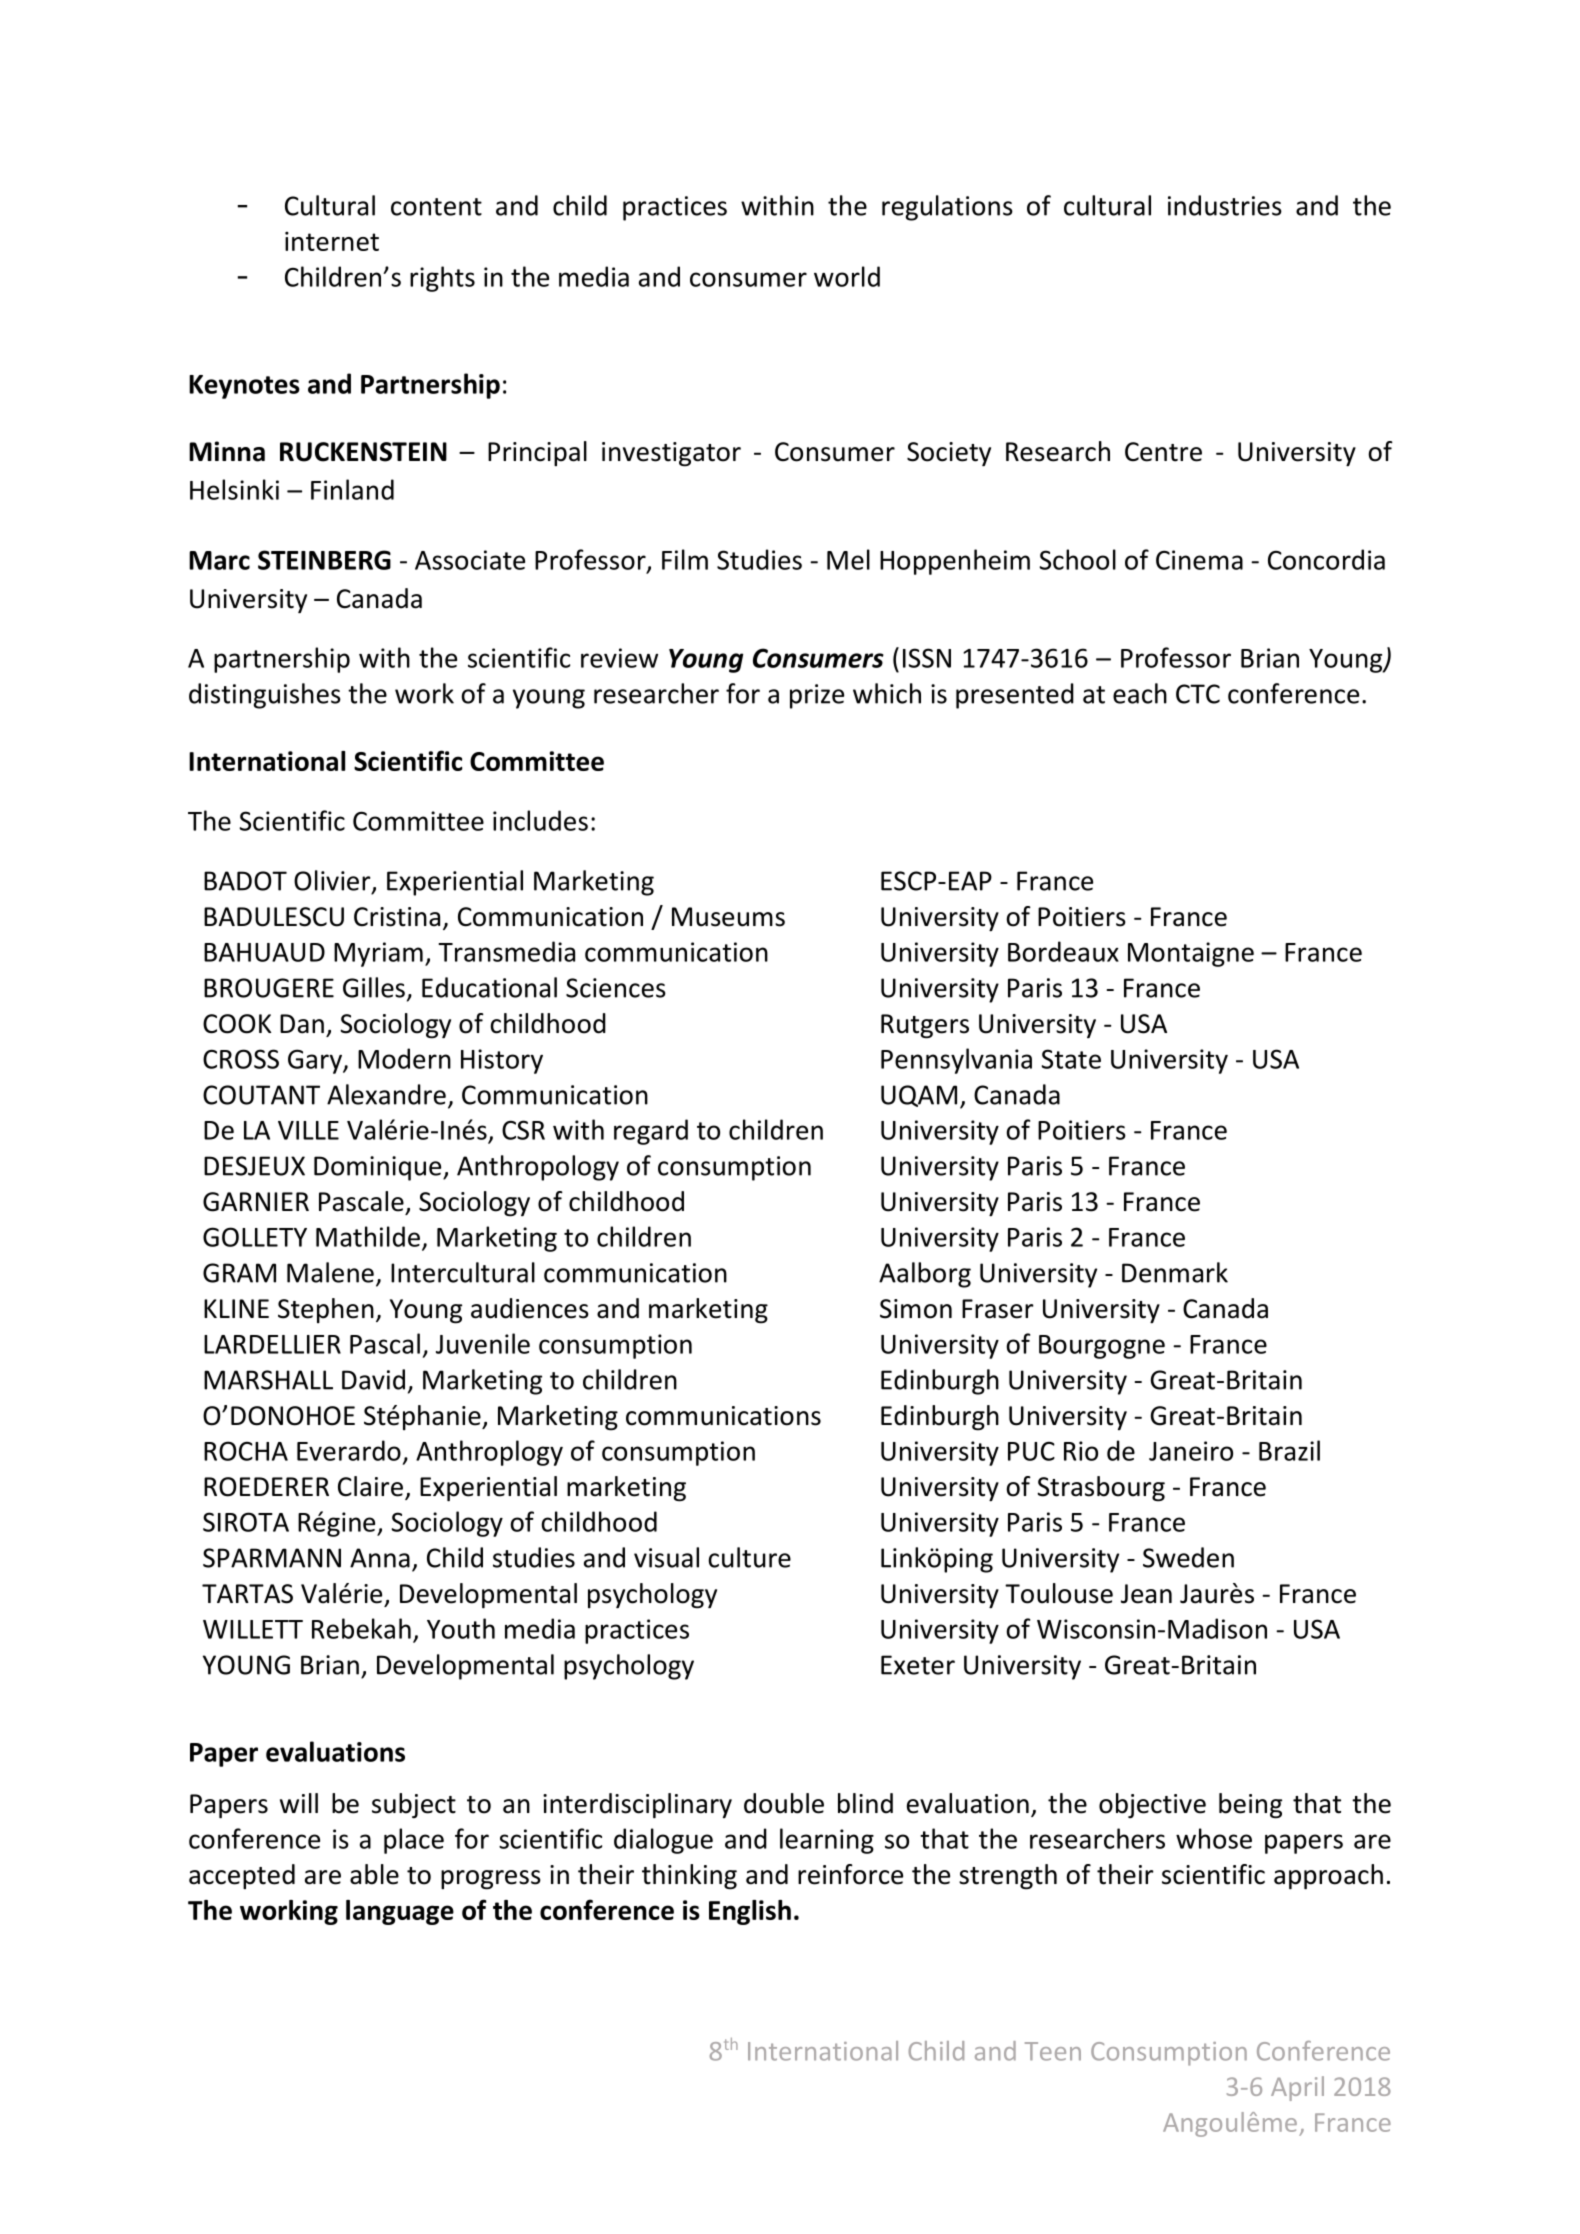 This image has width=1580, height=2234. I want to click on regard, so click(651, 1132).
